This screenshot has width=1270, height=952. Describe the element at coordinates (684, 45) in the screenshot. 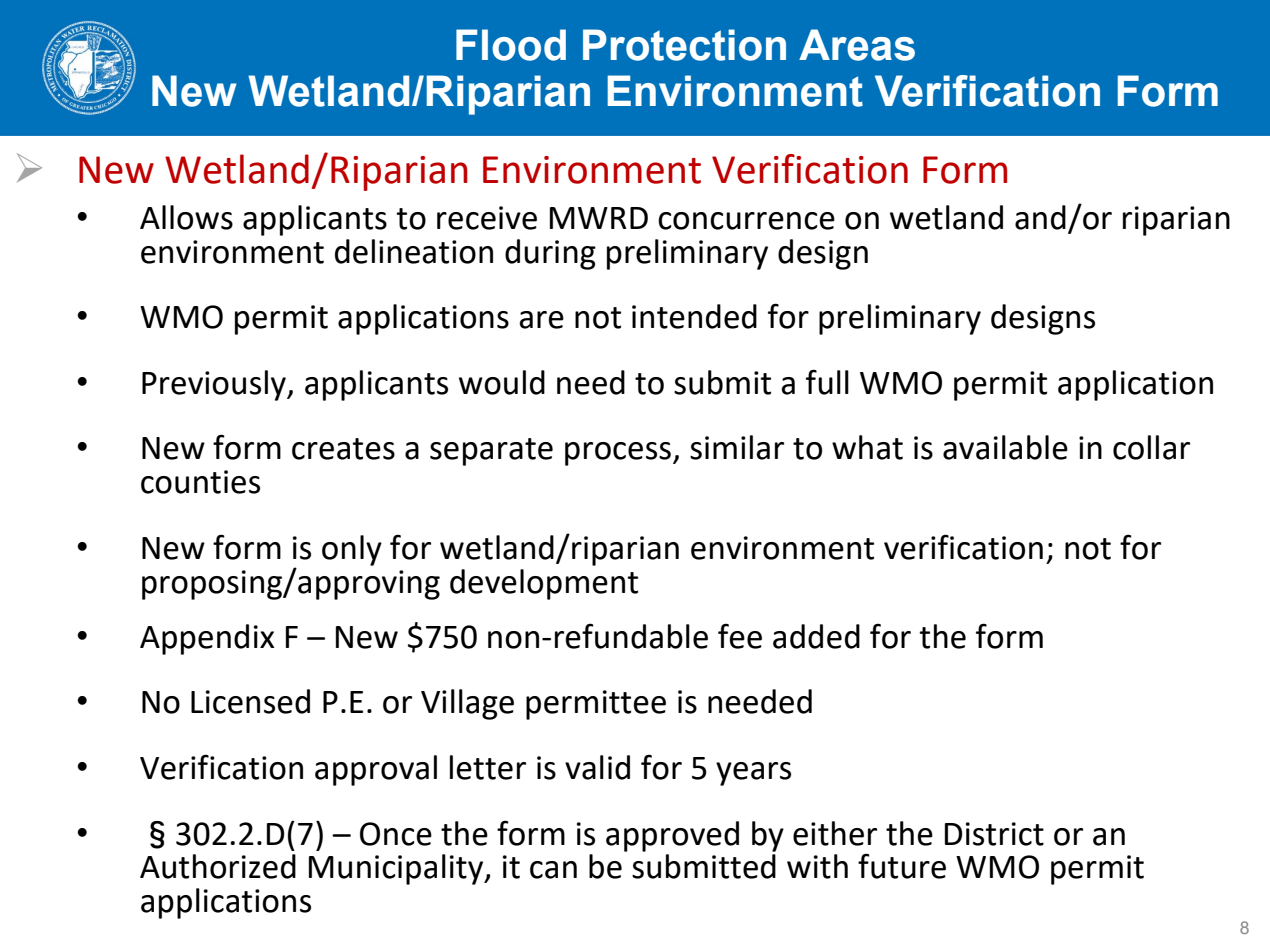

I see `Protection` at that location.
